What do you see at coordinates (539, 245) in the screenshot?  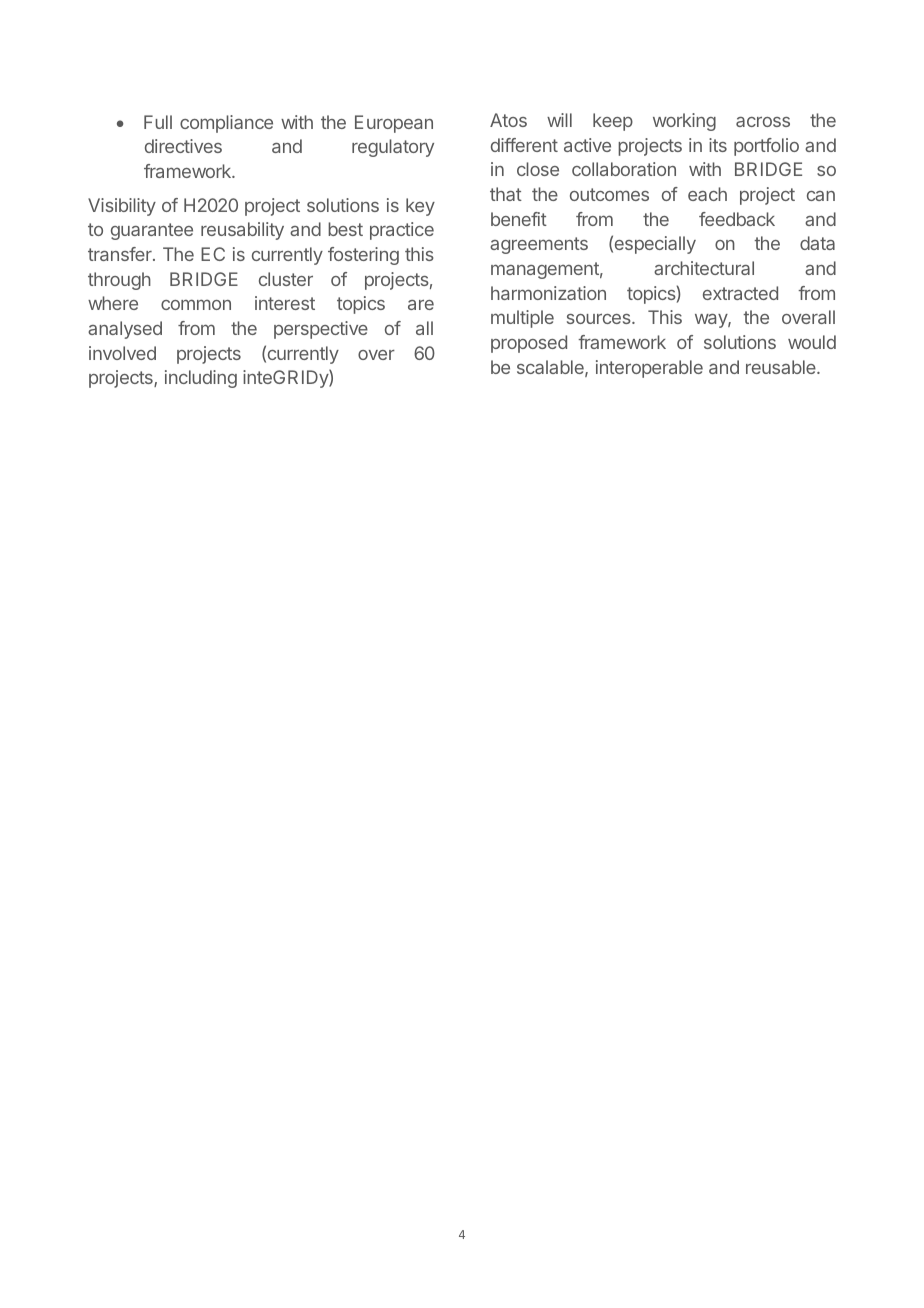 I see `agreements` at bounding box center [539, 245].
